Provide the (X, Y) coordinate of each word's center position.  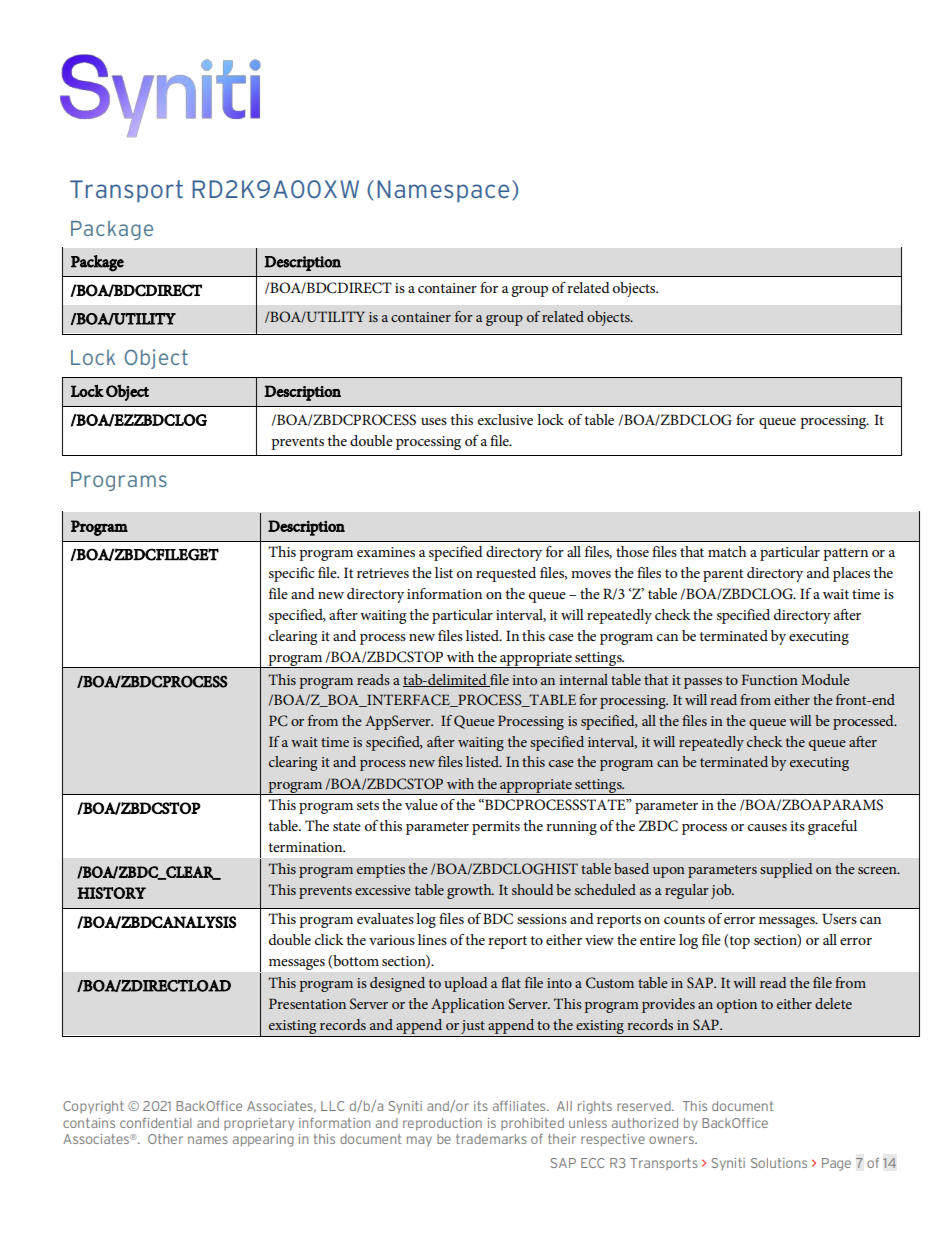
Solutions (779, 1163)
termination (306, 847)
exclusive (505, 419)
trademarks (491, 1139)
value (421, 804)
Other (165, 1139)
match (727, 551)
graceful (832, 827)
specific (291, 574)
